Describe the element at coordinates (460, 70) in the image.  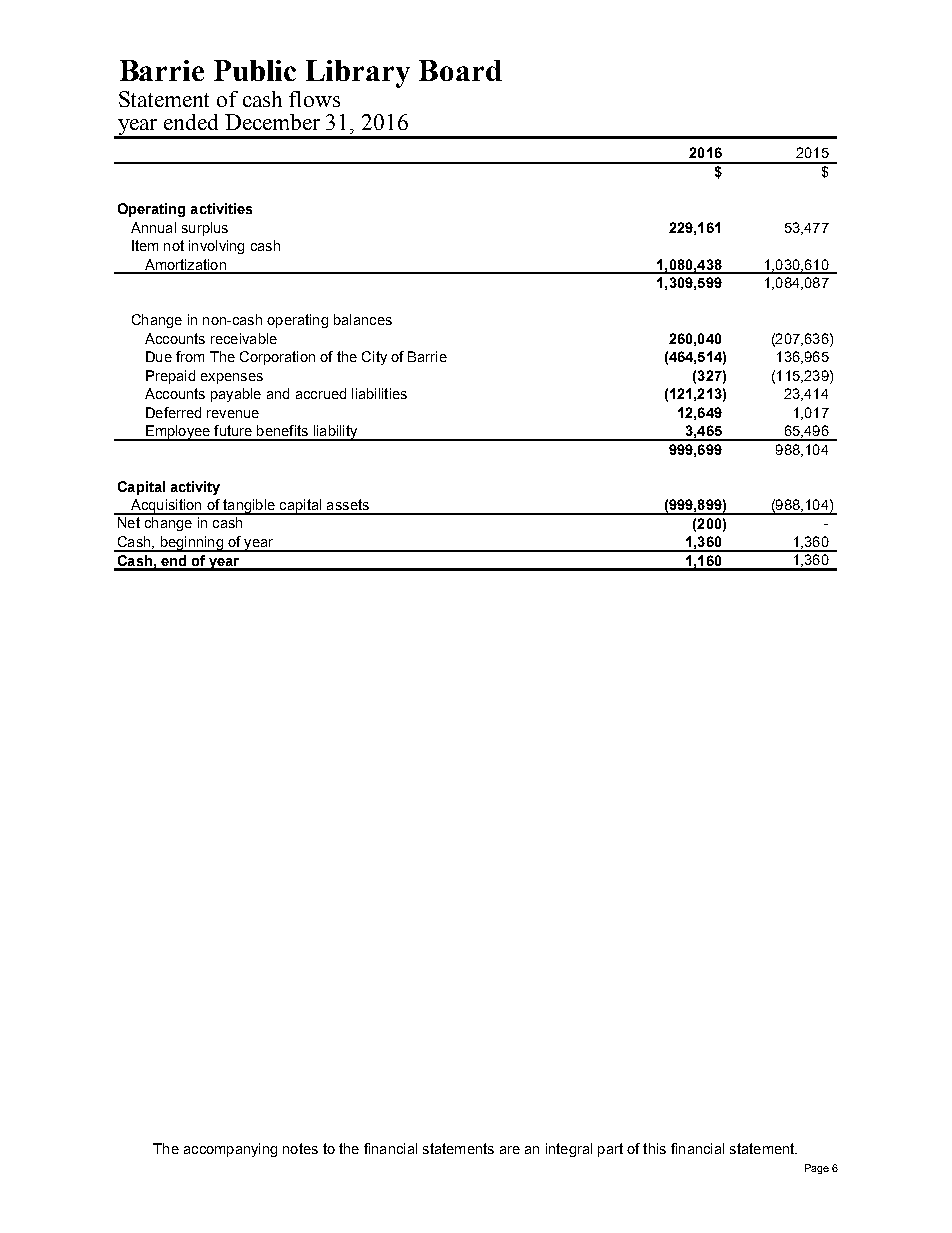
I see `Board` at that location.
